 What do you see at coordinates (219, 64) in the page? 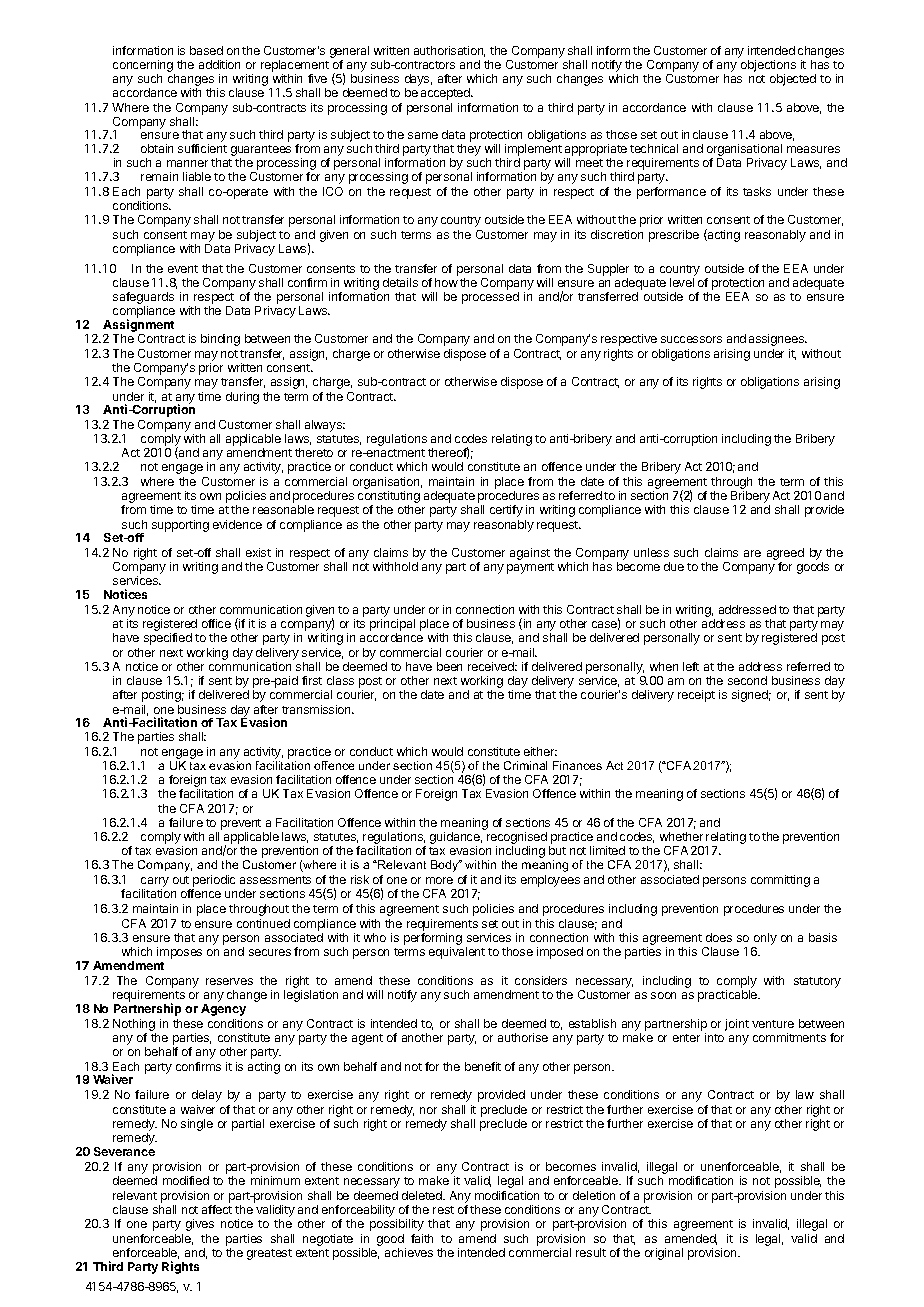
I see `addition` at bounding box center [219, 64].
